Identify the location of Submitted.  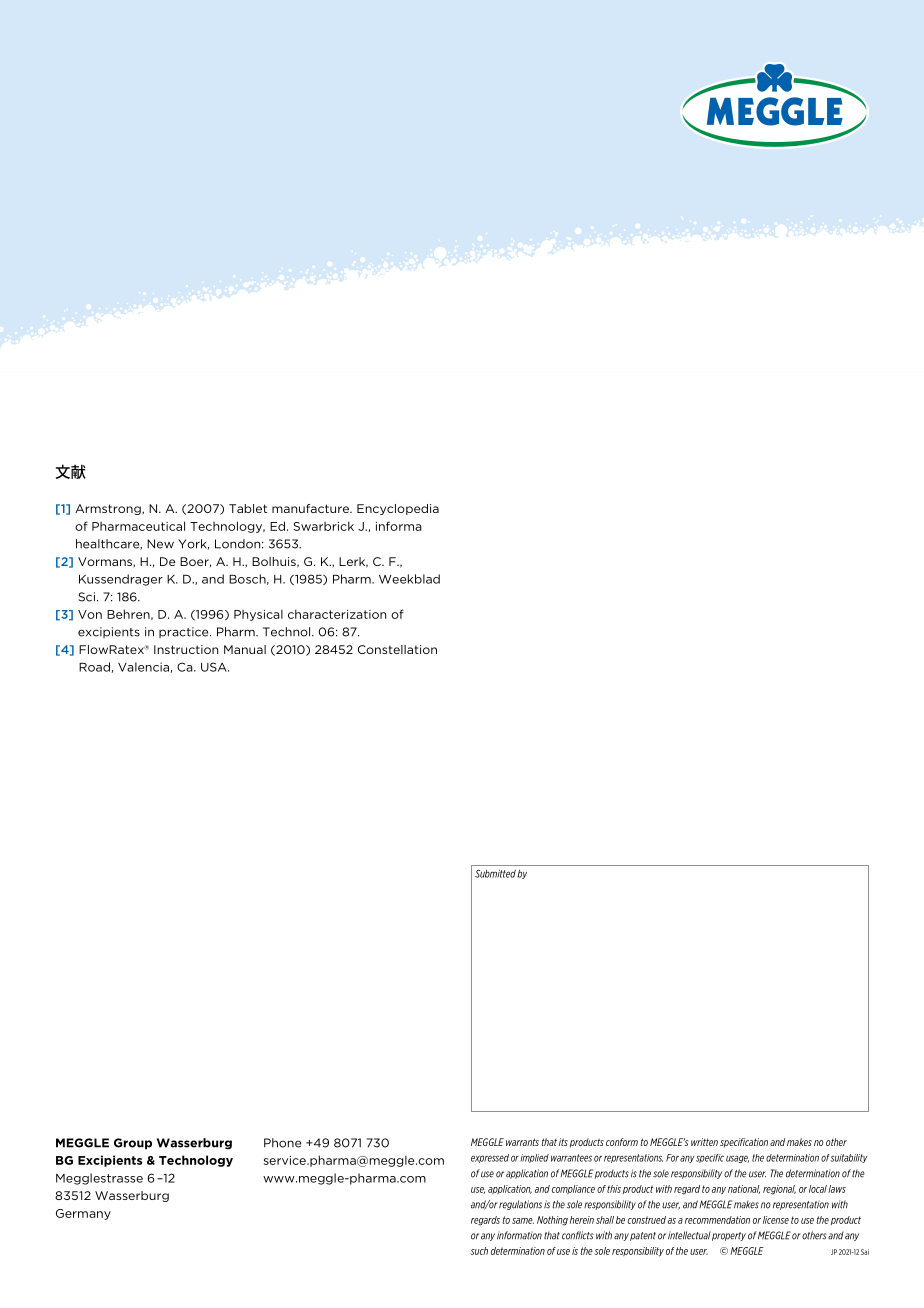
(495, 874).
